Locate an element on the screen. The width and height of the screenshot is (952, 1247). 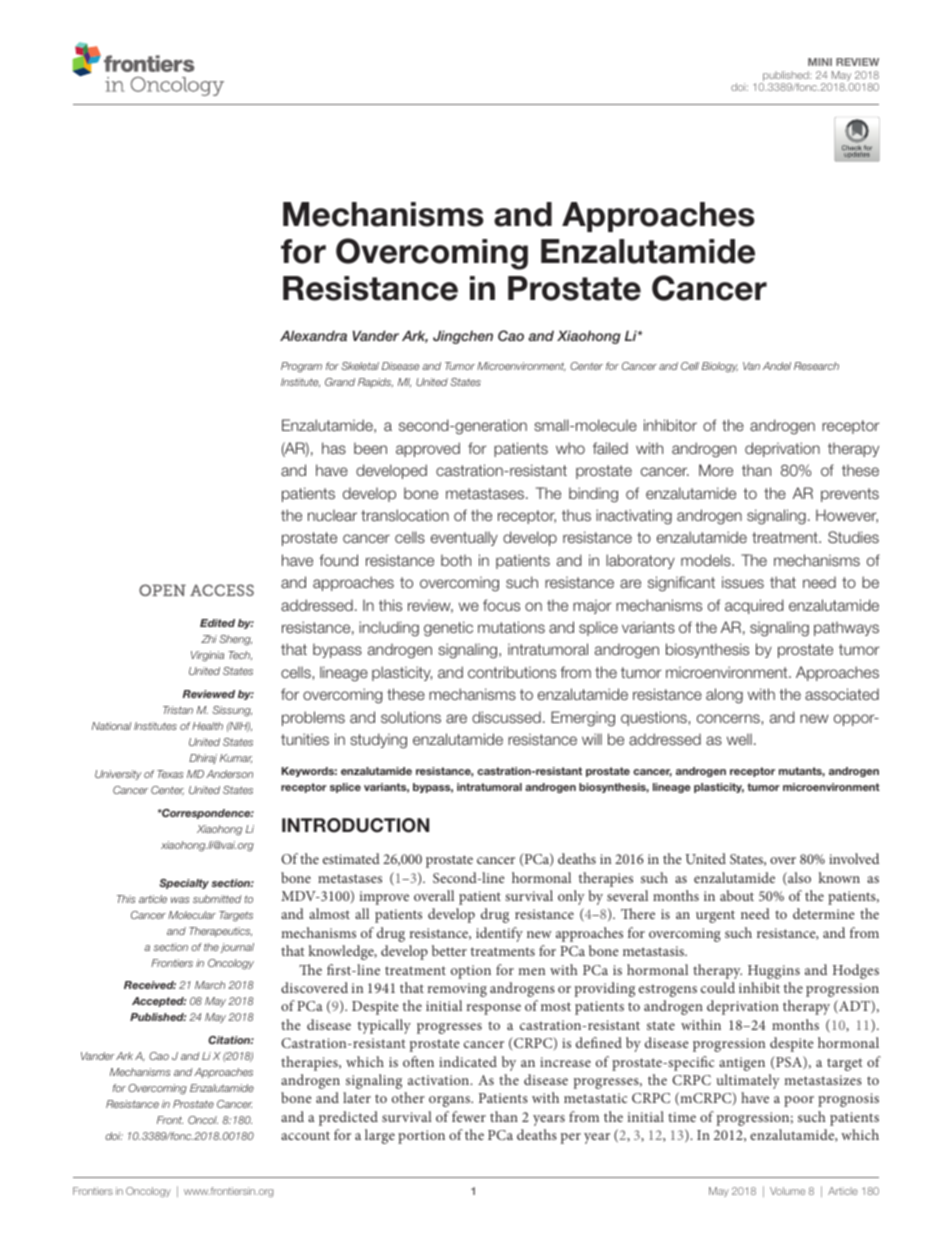
account is located at coordinates (305, 1135).
